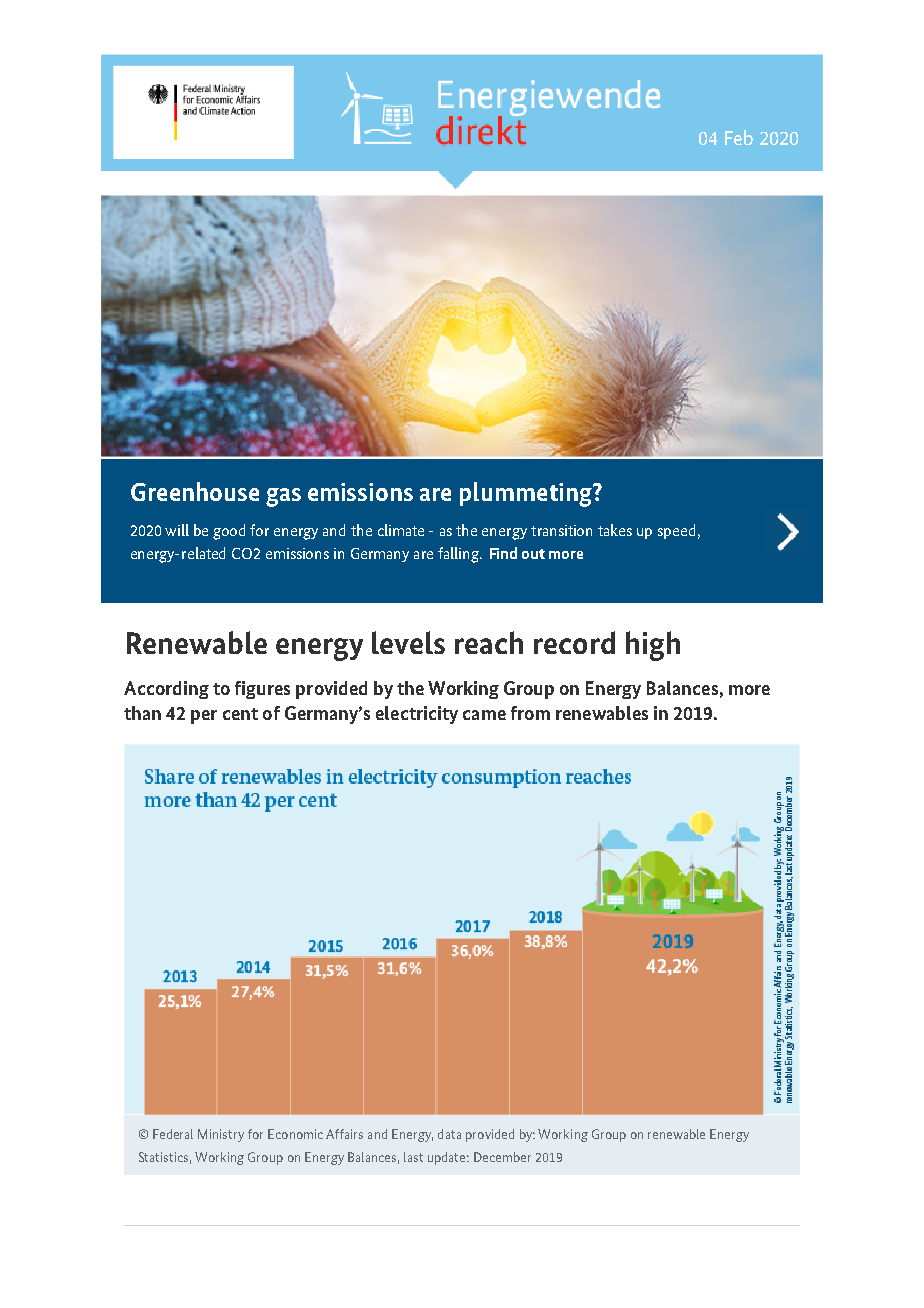 Image resolution: width=924 pixels, height=1308 pixels. Describe the element at coordinates (283, 497) in the page. I see `gas` at that location.
